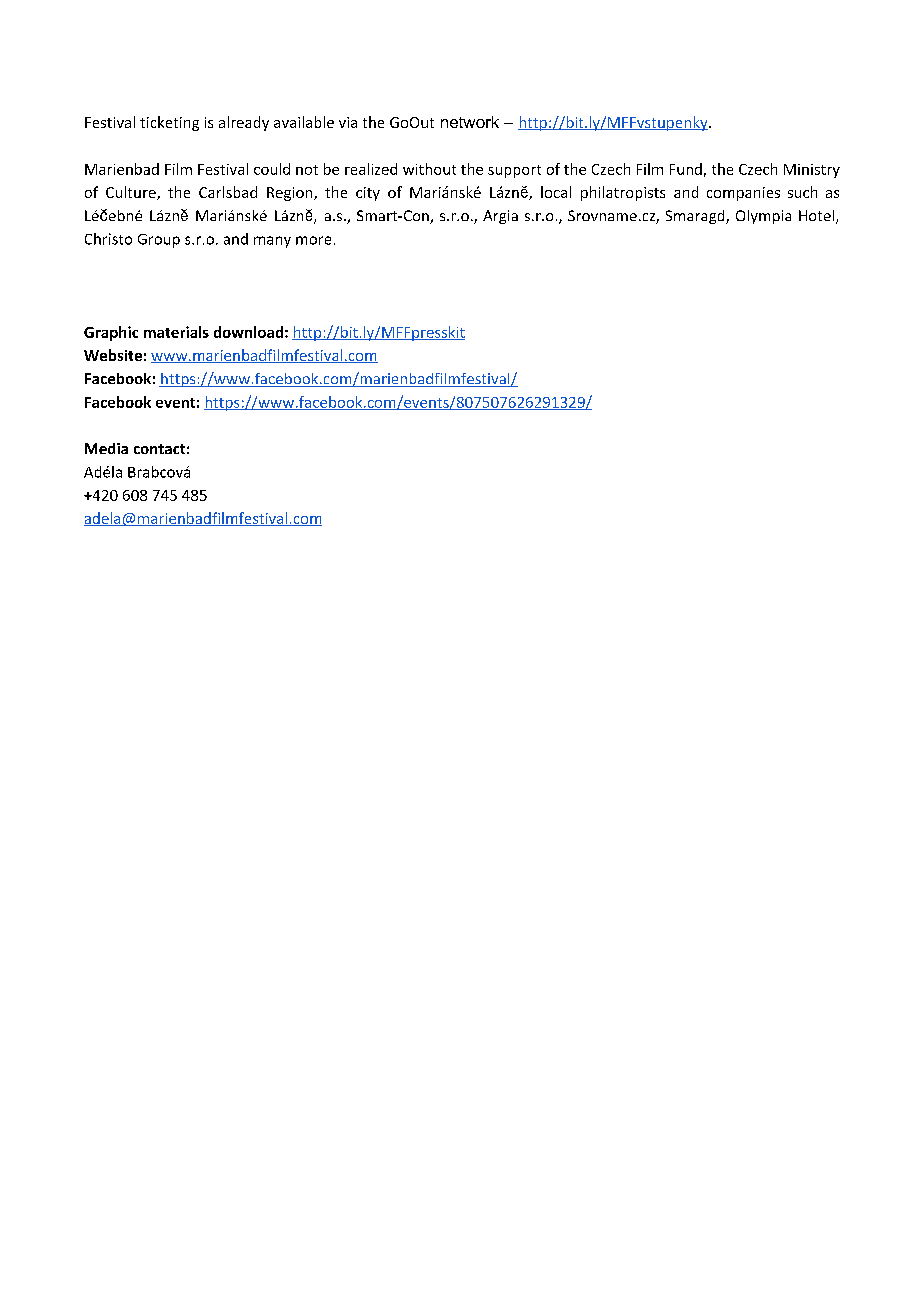 The image size is (924, 1308). What do you see at coordinates (169, 123) in the image?
I see `ticketing` at bounding box center [169, 123].
